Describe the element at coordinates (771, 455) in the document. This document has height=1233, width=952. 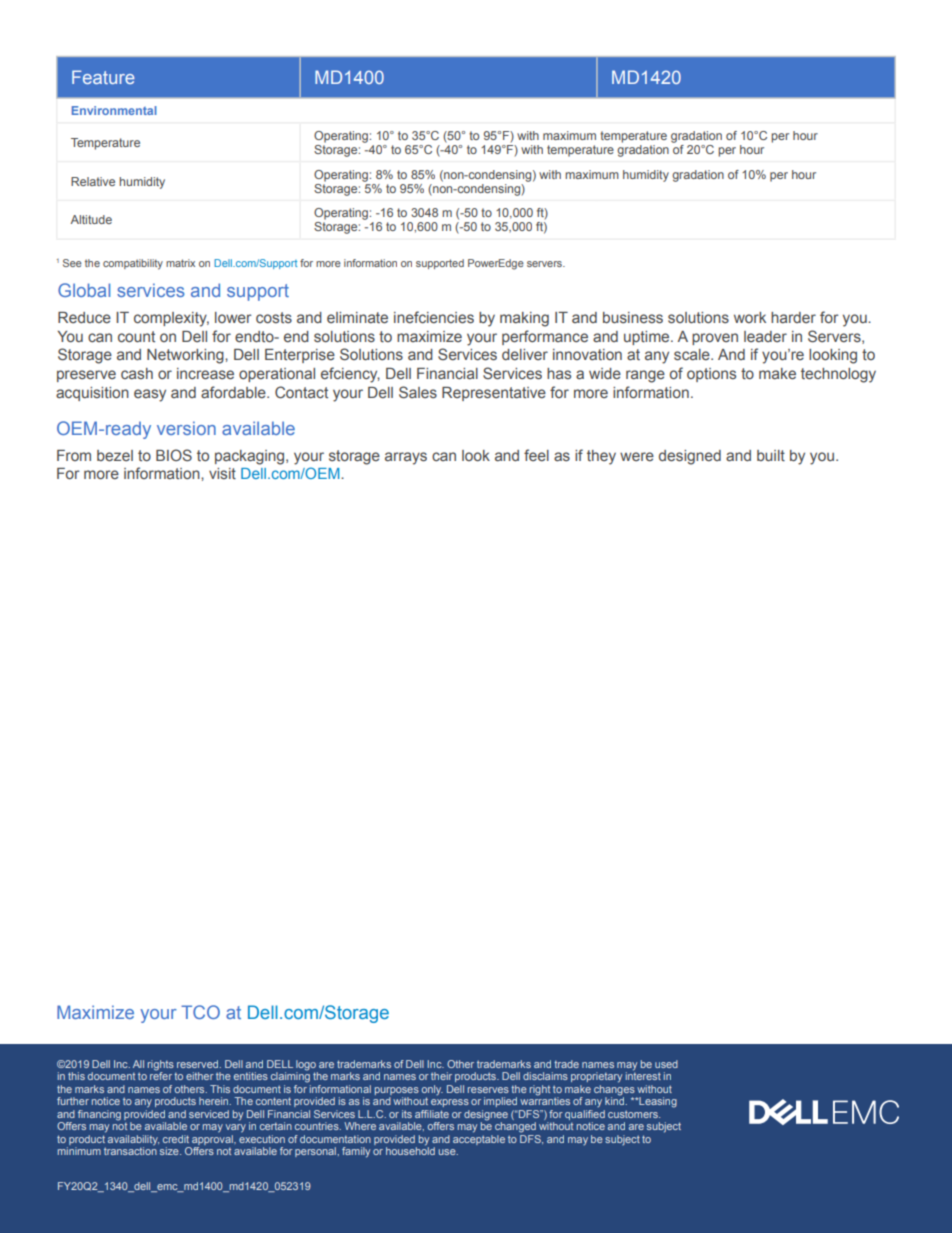
I see `built` at that location.
